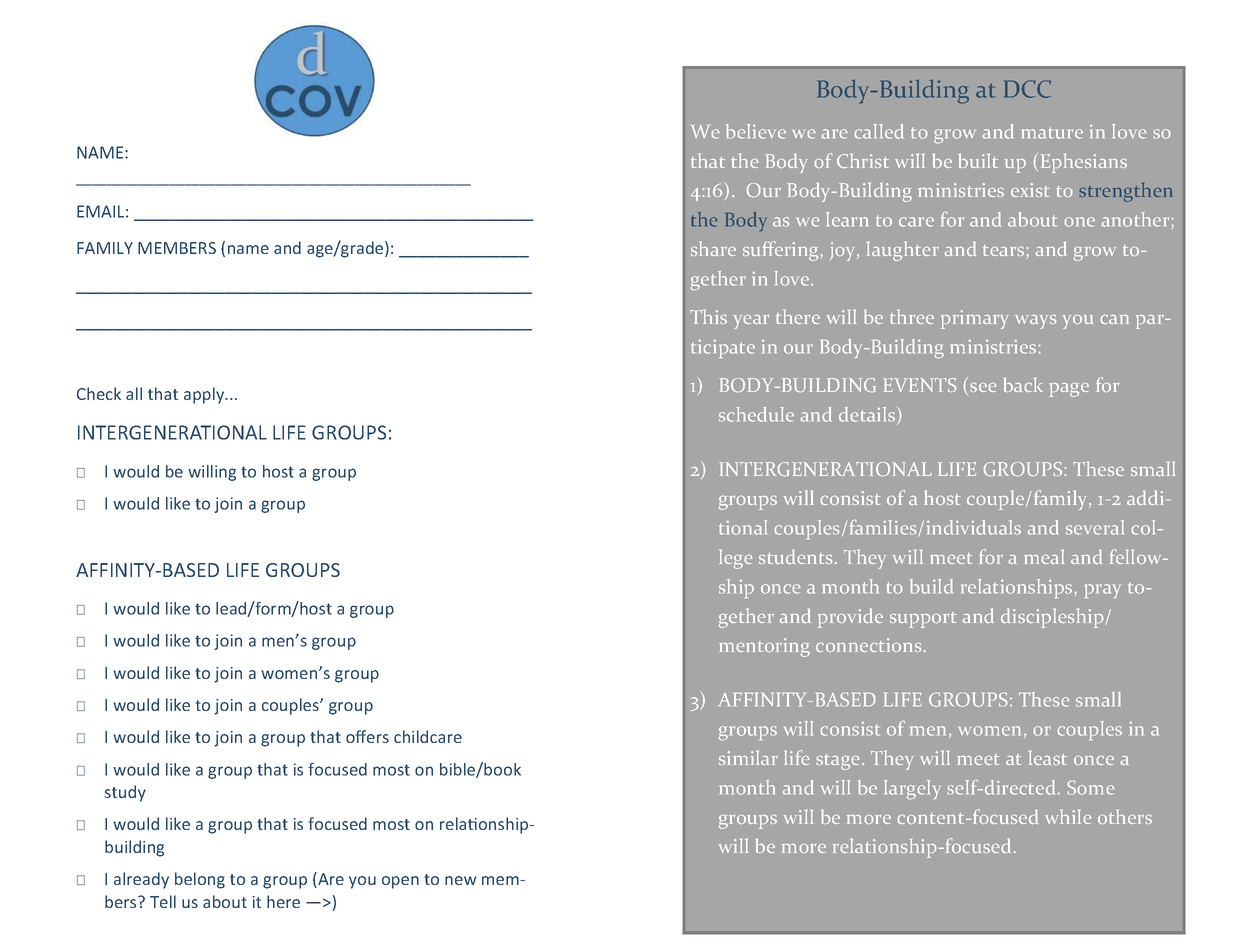 The width and height of the screenshot is (1233, 952). What do you see at coordinates (756, 131) in the screenshot?
I see `believe` at bounding box center [756, 131].
